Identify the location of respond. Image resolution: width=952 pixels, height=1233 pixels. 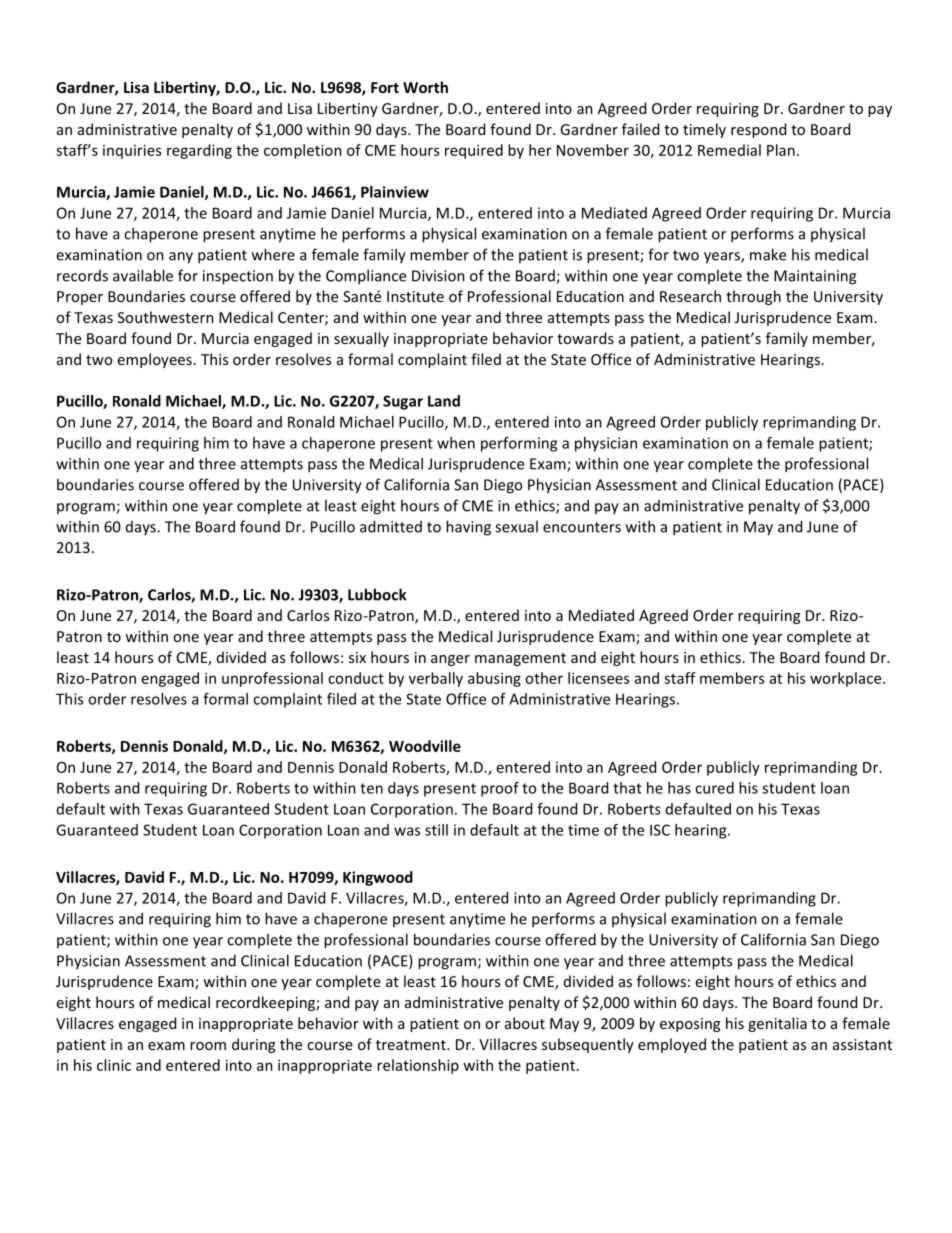
(758, 130).
